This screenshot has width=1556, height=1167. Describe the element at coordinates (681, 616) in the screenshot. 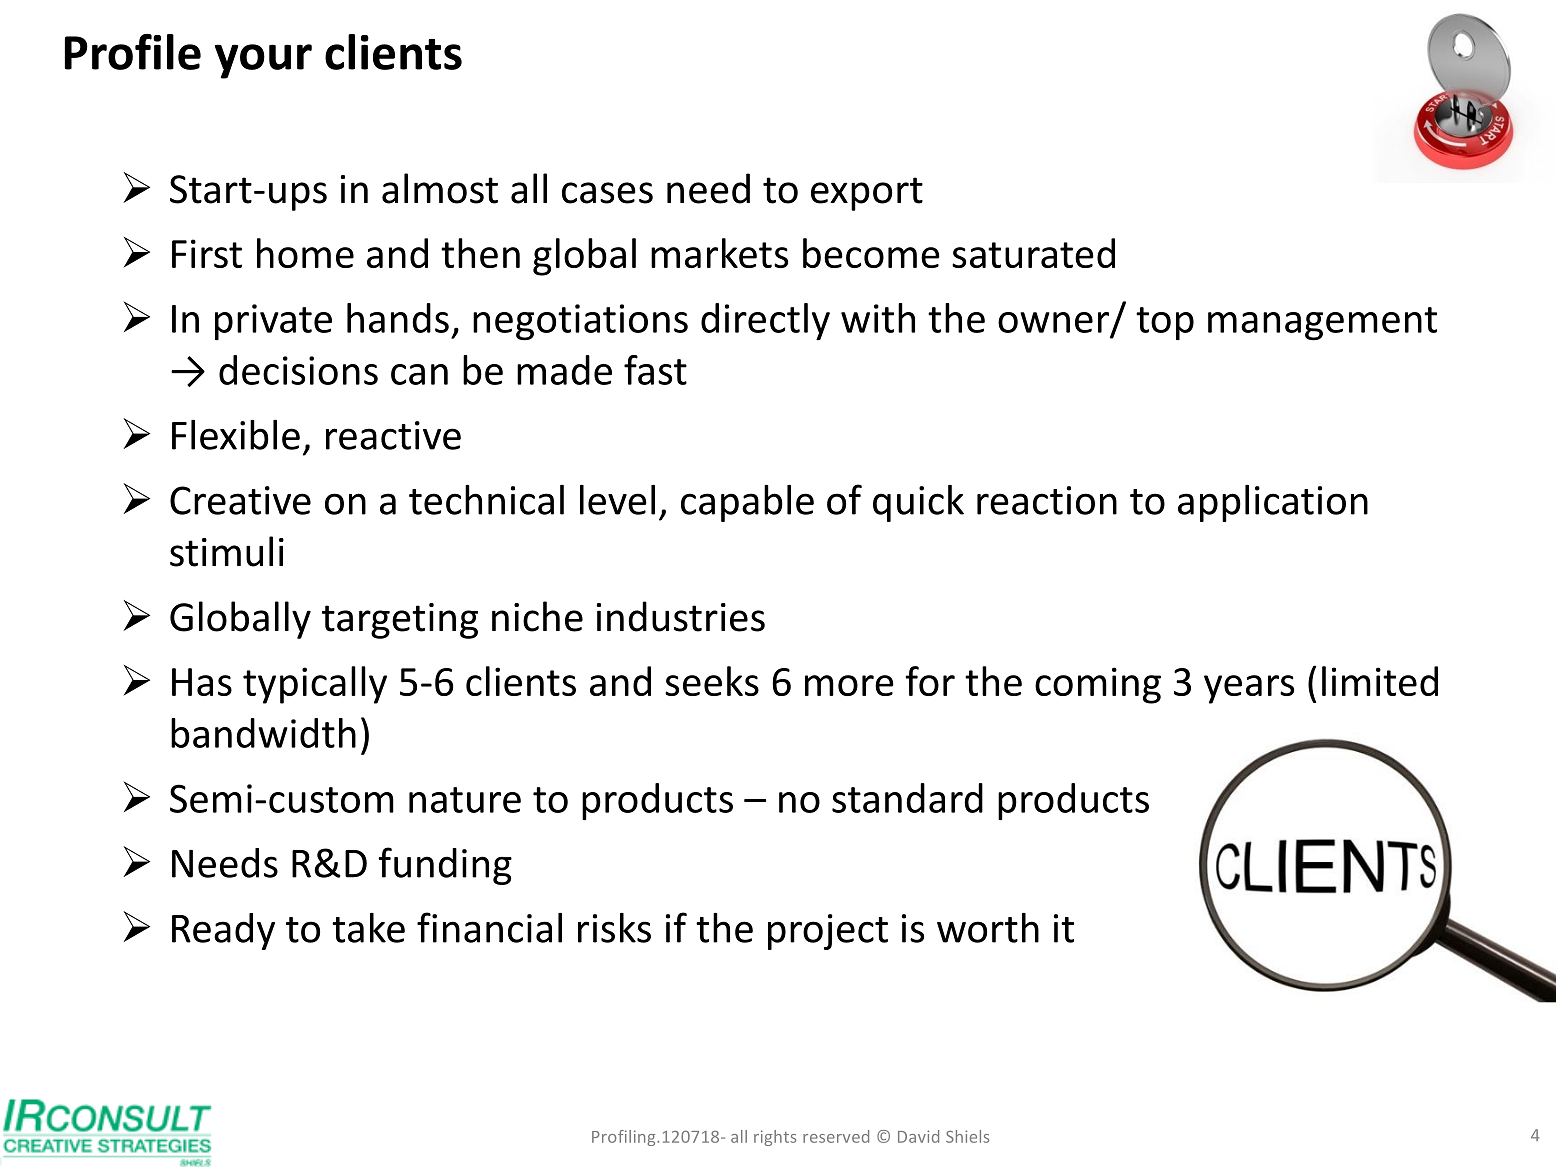

I see `industries` at that location.
